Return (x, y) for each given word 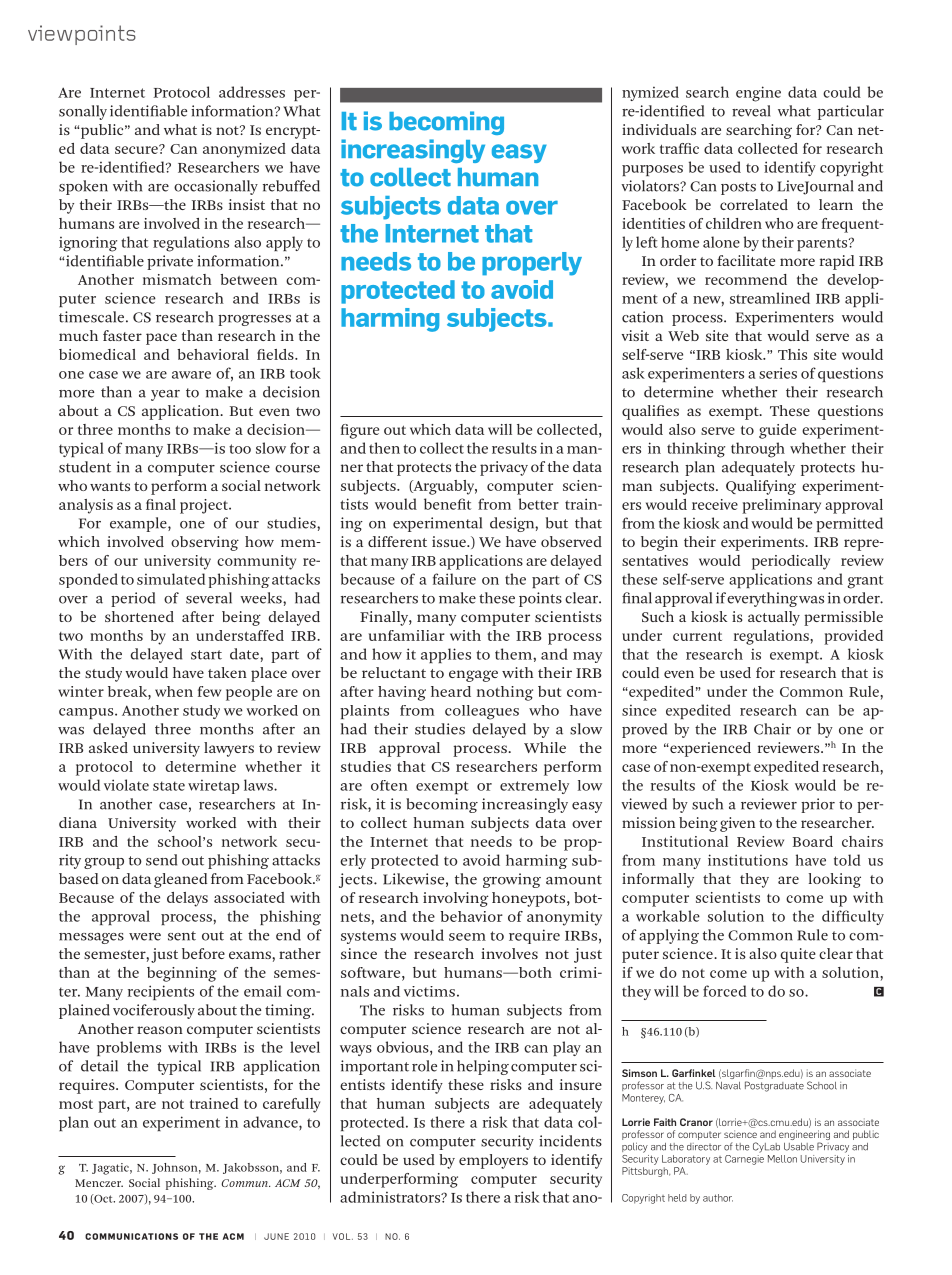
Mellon (782, 1159)
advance (271, 1122)
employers (493, 1161)
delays (187, 899)
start (206, 655)
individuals (659, 129)
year (165, 395)
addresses (252, 92)
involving (456, 899)
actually (774, 618)
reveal (751, 111)
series (778, 373)
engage (473, 676)
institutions (748, 860)
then (384, 448)
